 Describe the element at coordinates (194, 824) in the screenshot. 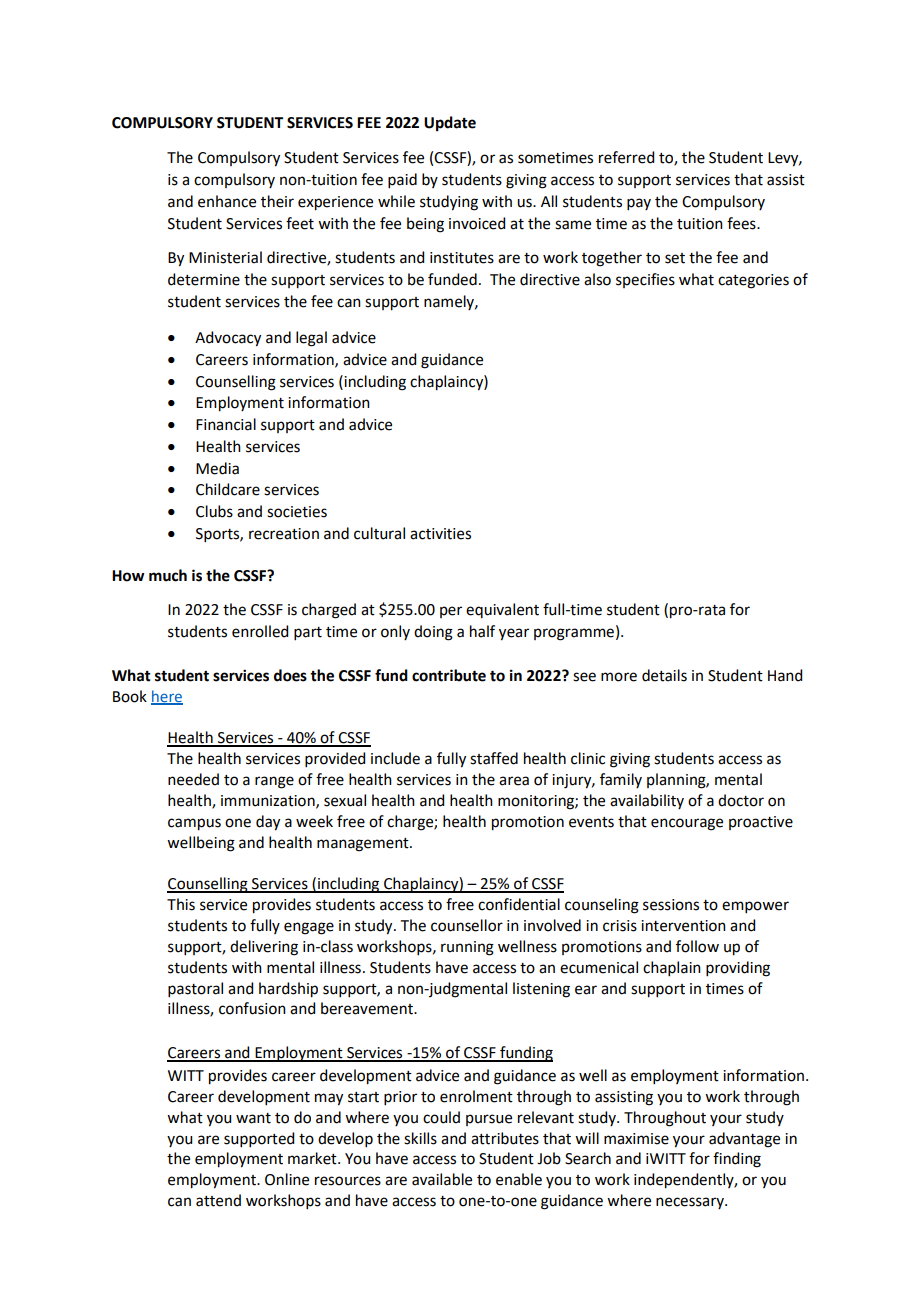

I see `campus` at that location.
